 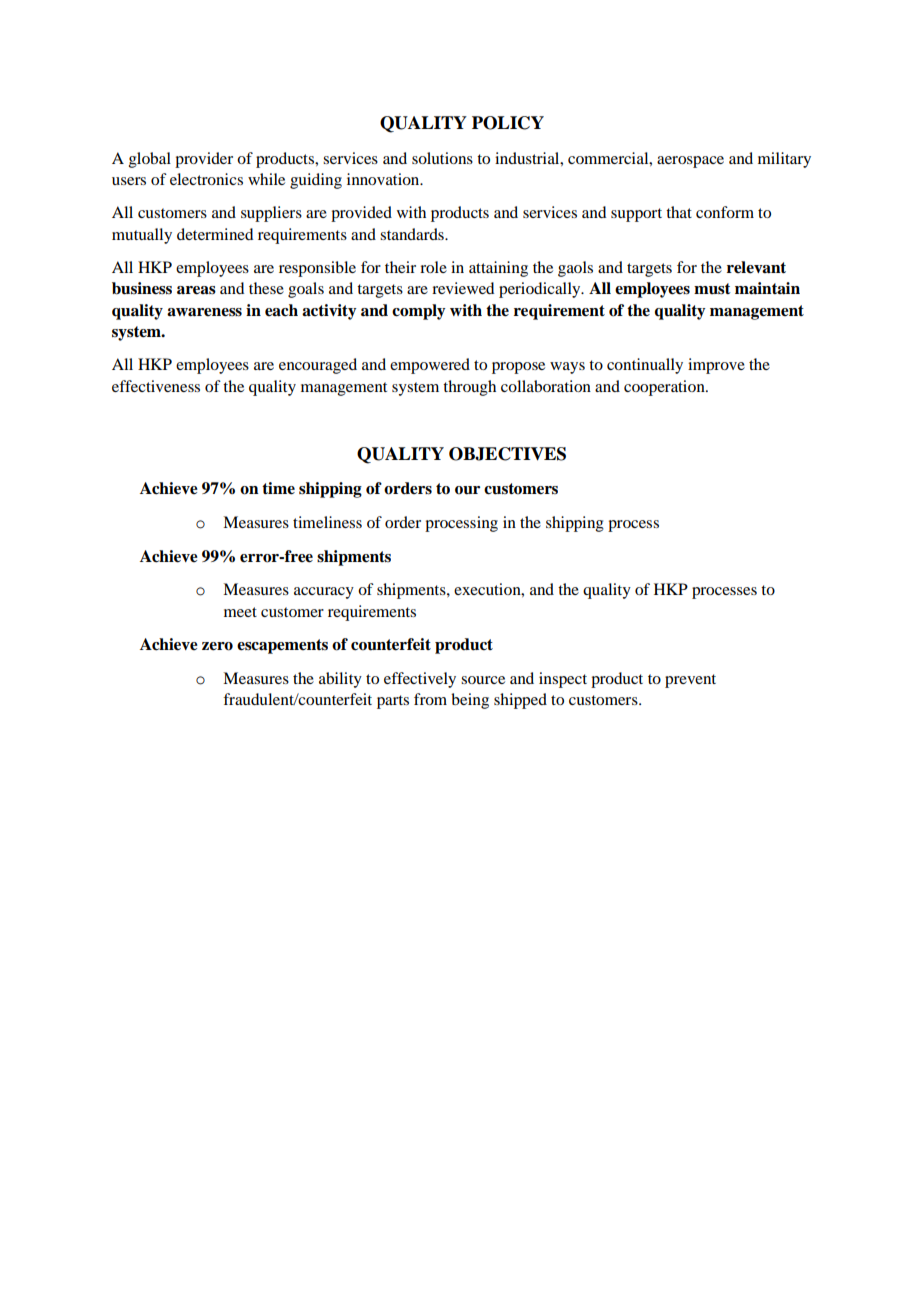 What do you see at coordinates (156, 386) in the document?
I see `effectiveness` at bounding box center [156, 386].
